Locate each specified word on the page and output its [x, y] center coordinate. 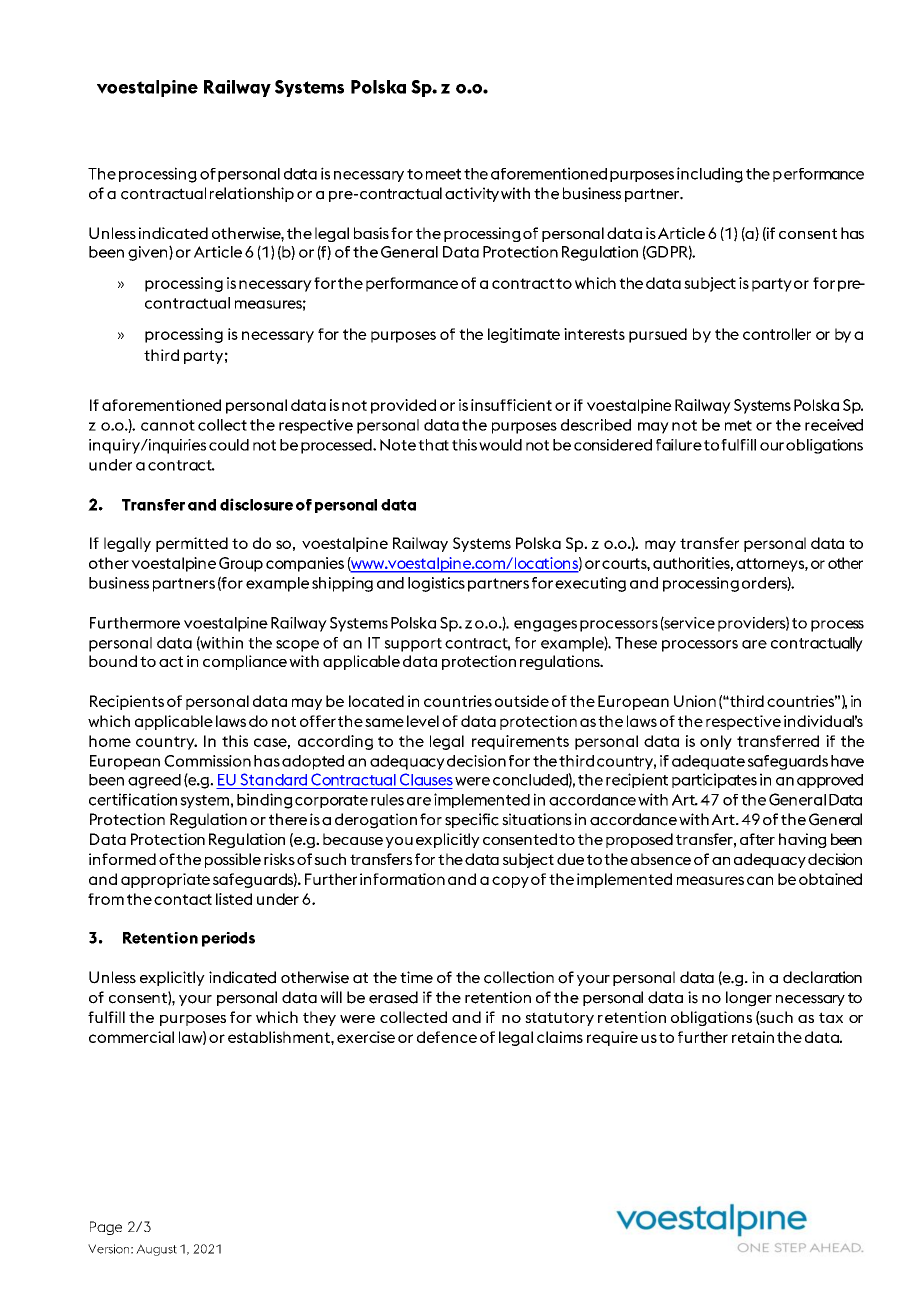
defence [447, 1037]
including [710, 175]
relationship [252, 194]
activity [472, 194]
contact [183, 899]
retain [753, 1037]
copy [510, 882]
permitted [192, 544]
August [156, 1250]
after [757, 839]
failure [679, 445]
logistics [436, 584]
